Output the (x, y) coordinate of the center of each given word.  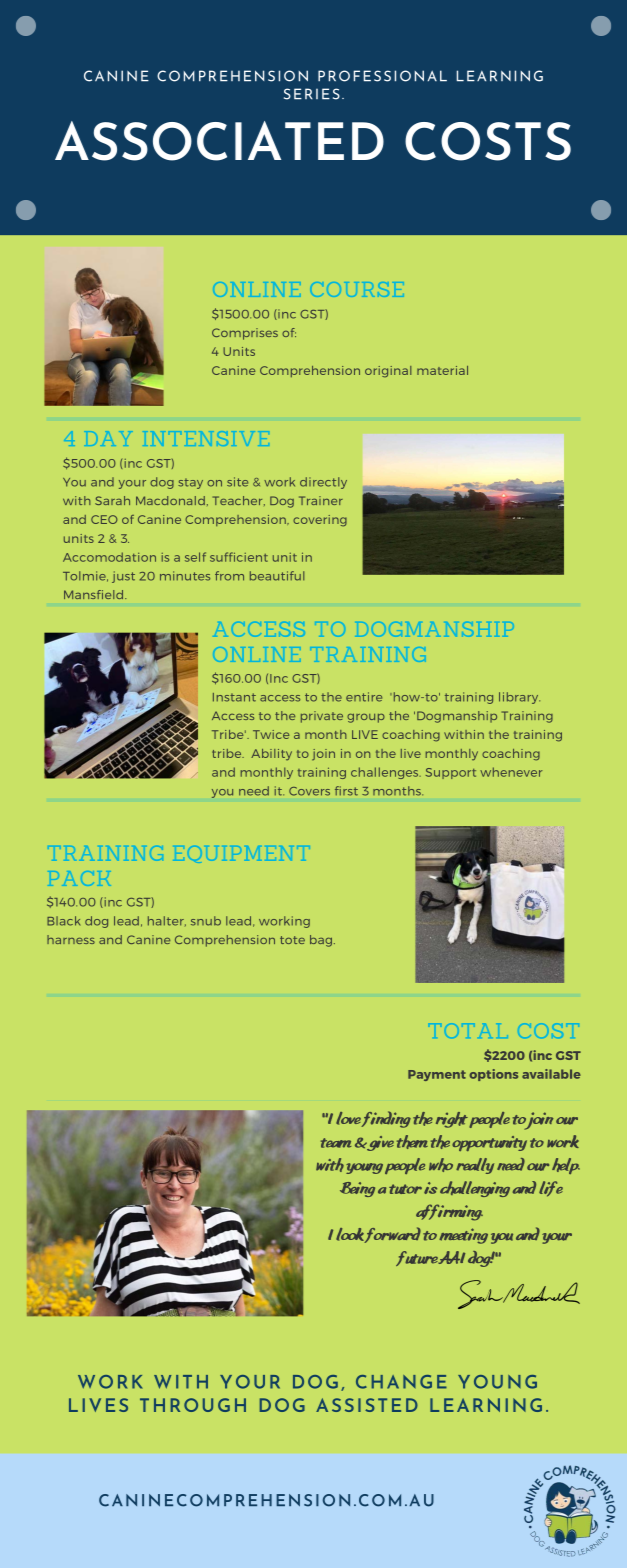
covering (320, 521)
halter (167, 921)
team (336, 1143)
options (493, 1075)
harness (71, 939)
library (519, 698)
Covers (309, 791)
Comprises (245, 334)
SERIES (312, 94)
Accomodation (109, 557)
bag (321, 941)
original (388, 372)
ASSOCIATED (219, 141)
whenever (511, 772)
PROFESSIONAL (382, 76)
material (442, 370)
